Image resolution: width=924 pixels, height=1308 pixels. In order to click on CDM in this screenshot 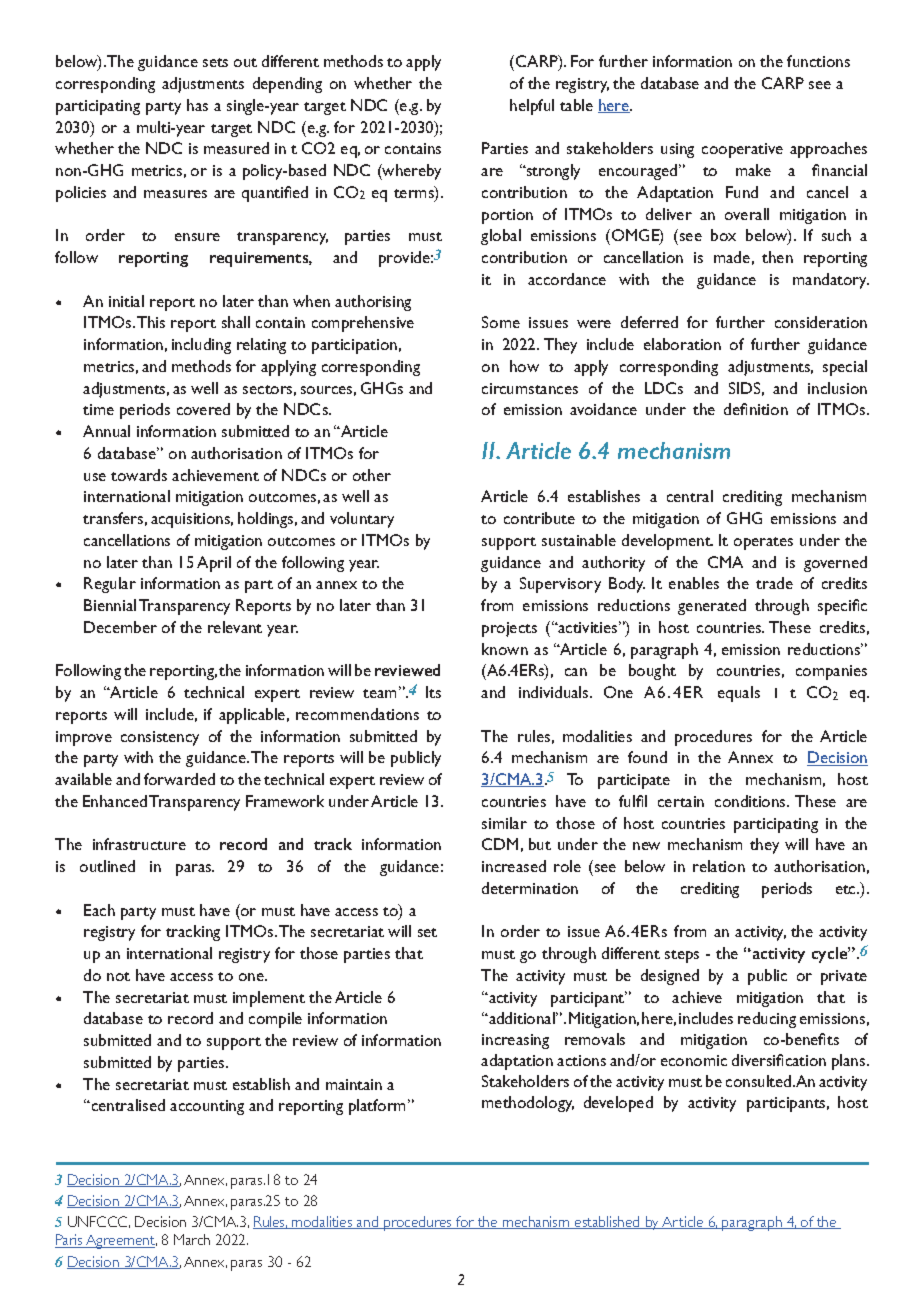, I will do `click(500, 844)`.
